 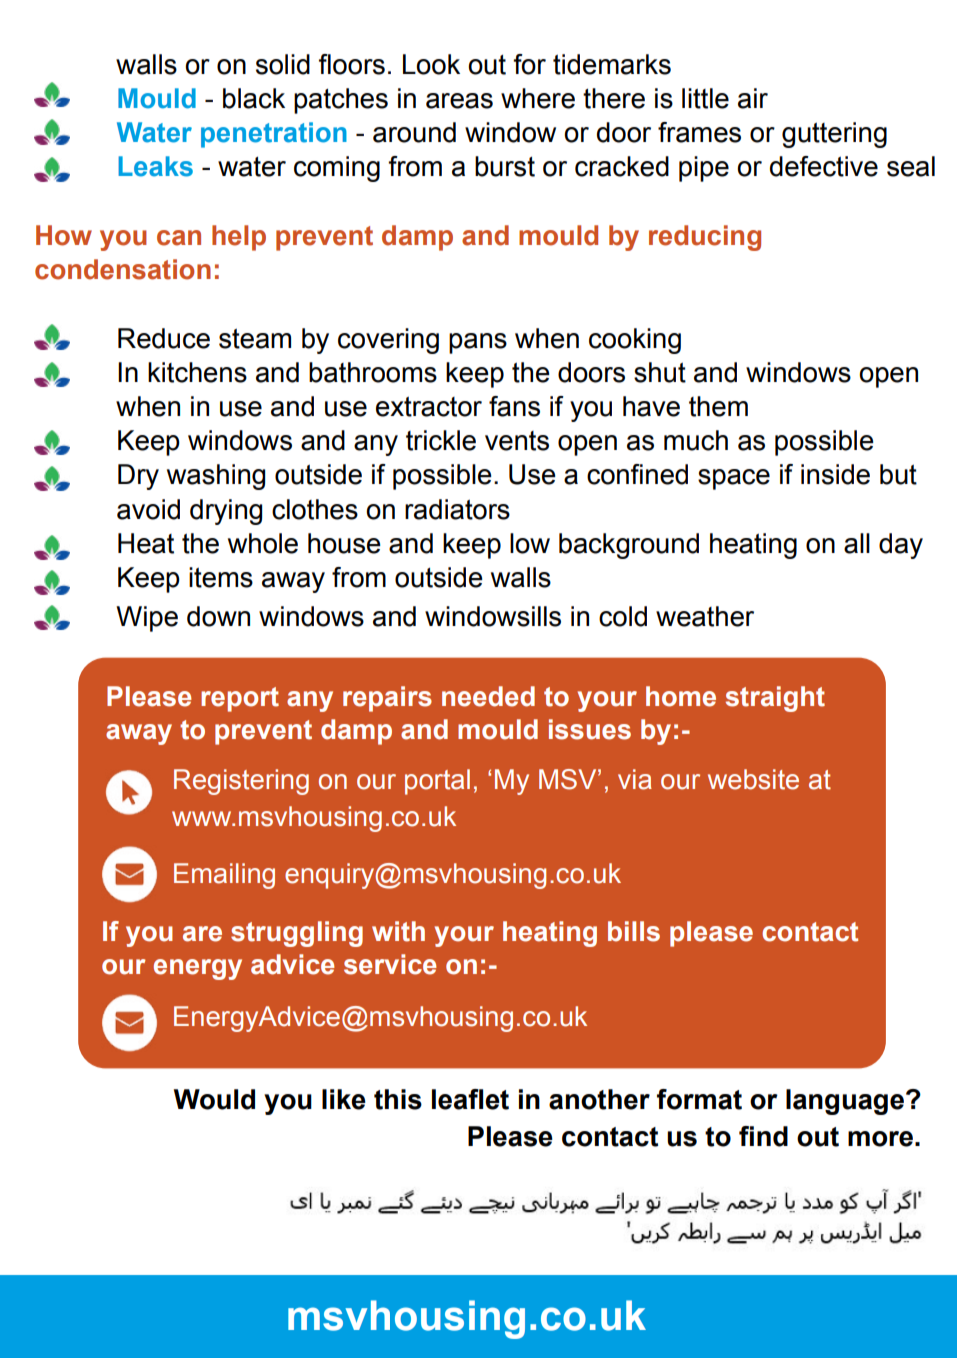 I want to click on guttering, so click(x=834, y=135).
